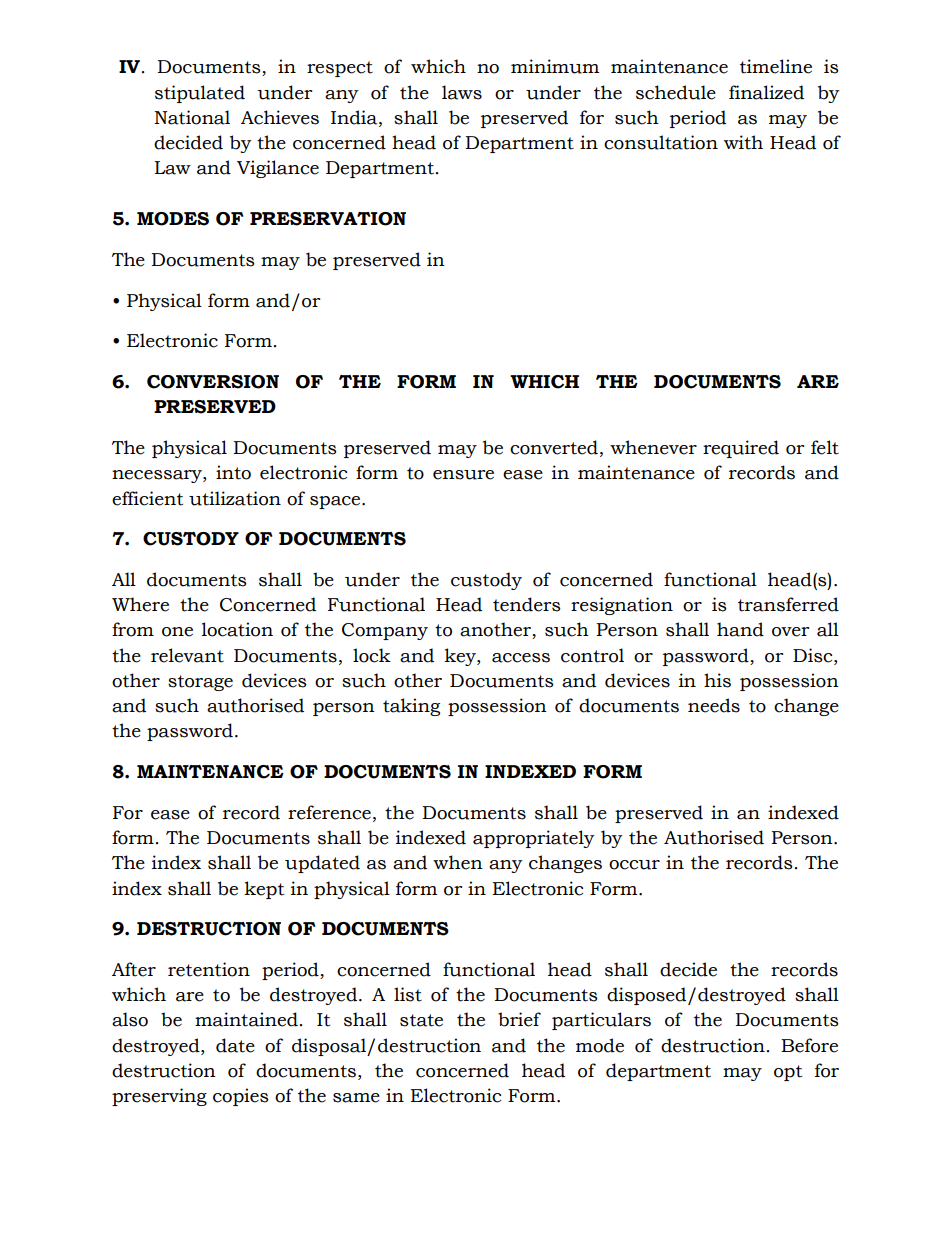 The width and height of the page is (952, 1233). I want to click on converted, so click(554, 447).
